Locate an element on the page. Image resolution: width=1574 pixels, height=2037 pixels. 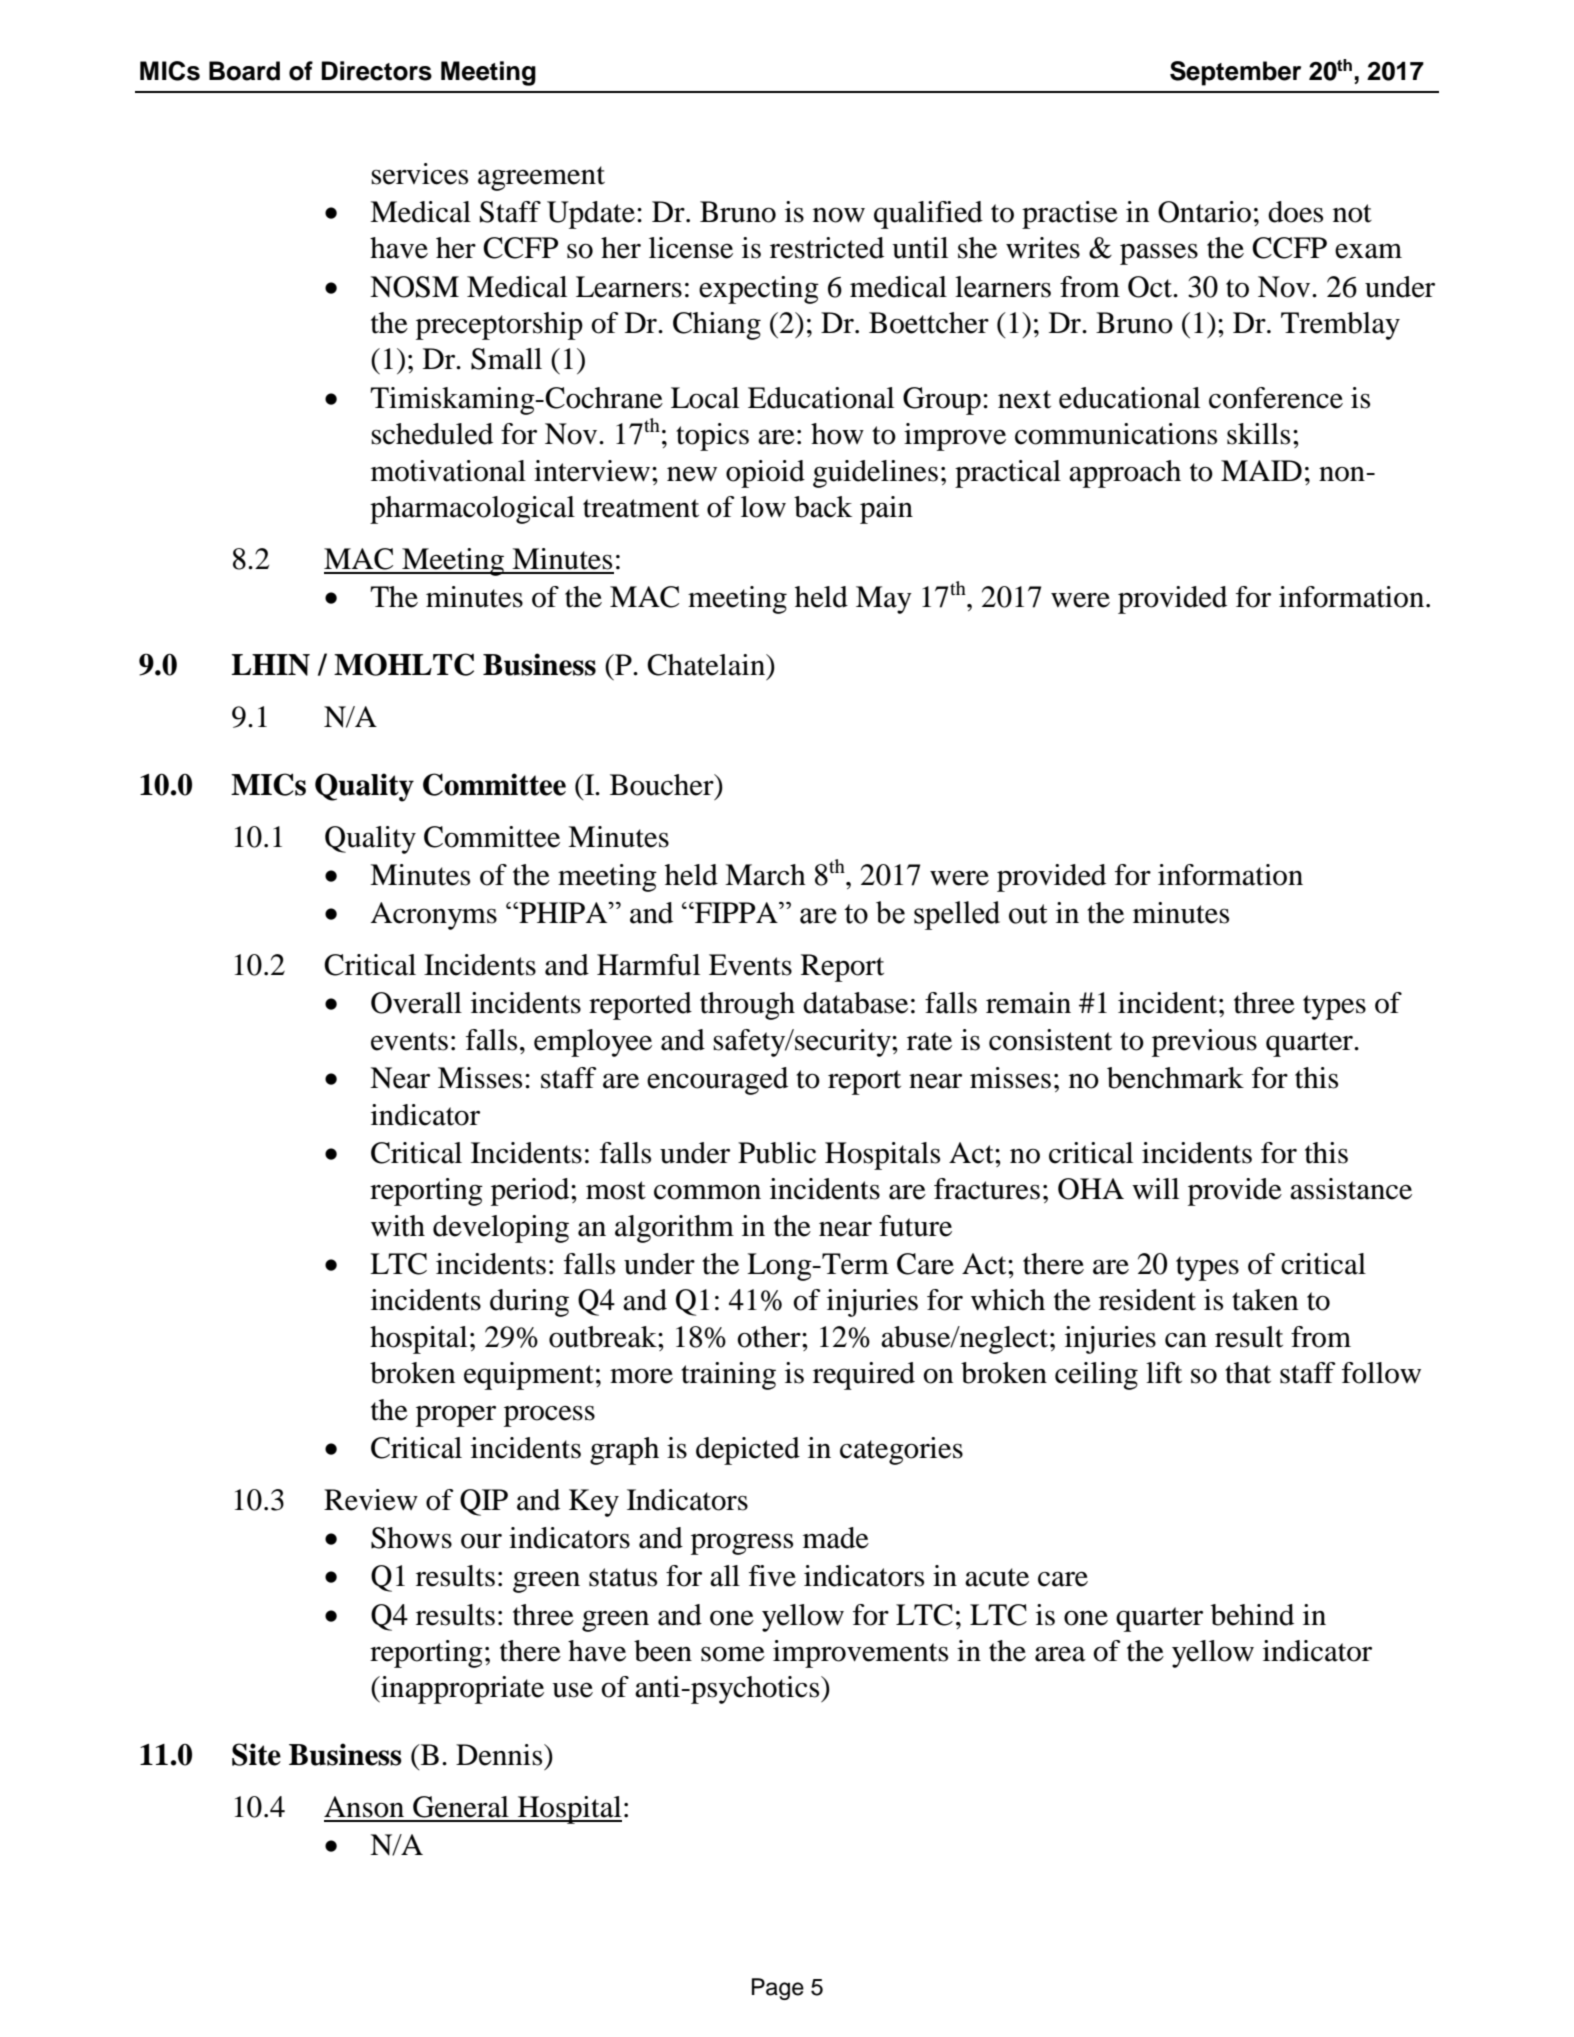
now is located at coordinates (839, 215).
